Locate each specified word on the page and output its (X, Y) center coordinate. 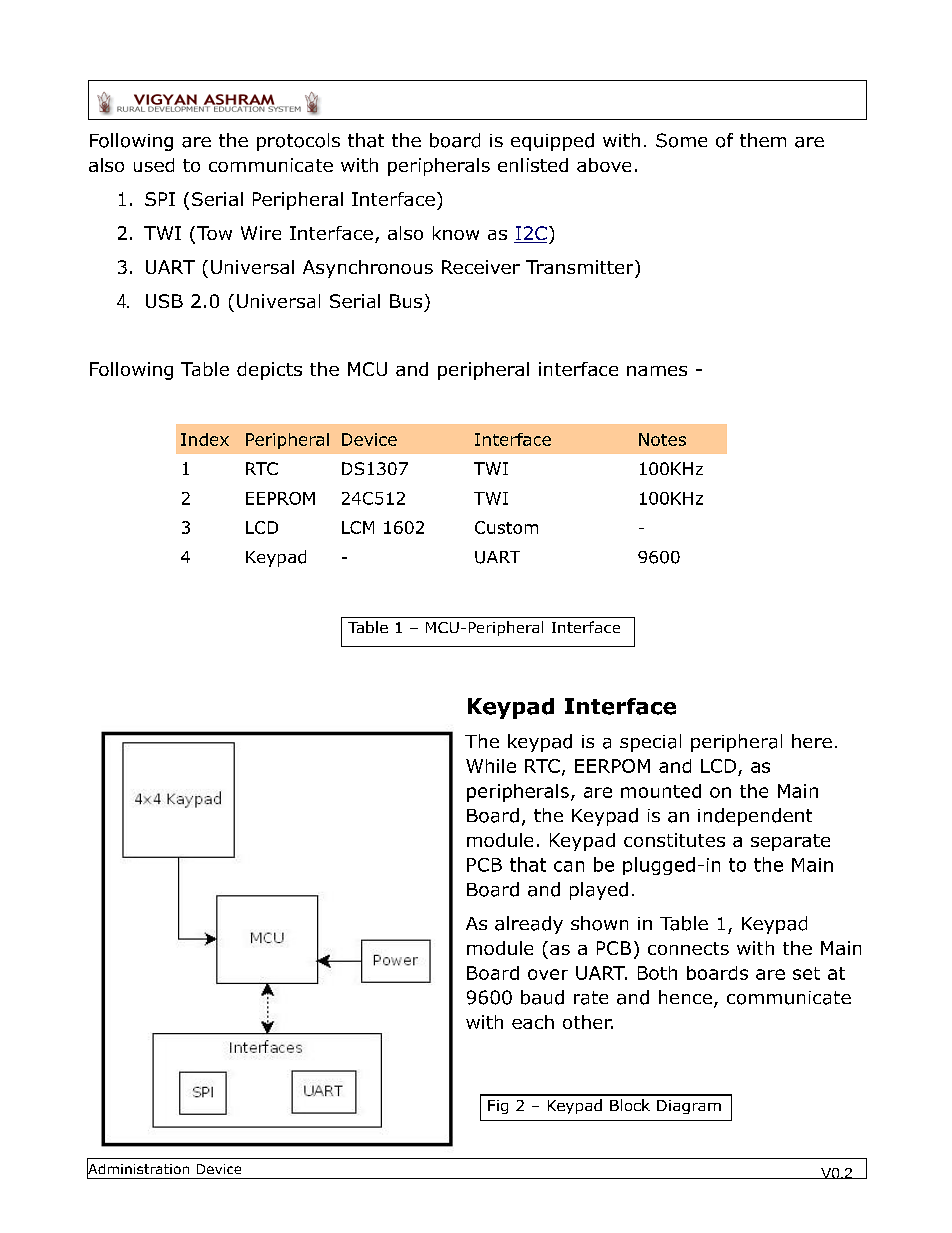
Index (205, 439)
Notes (662, 439)
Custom (506, 527)
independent (755, 817)
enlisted (533, 165)
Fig (498, 1107)
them (763, 140)
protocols (298, 142)
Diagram (689, 1107)
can (569, 866)
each (533, 1022)
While (491, 766)
